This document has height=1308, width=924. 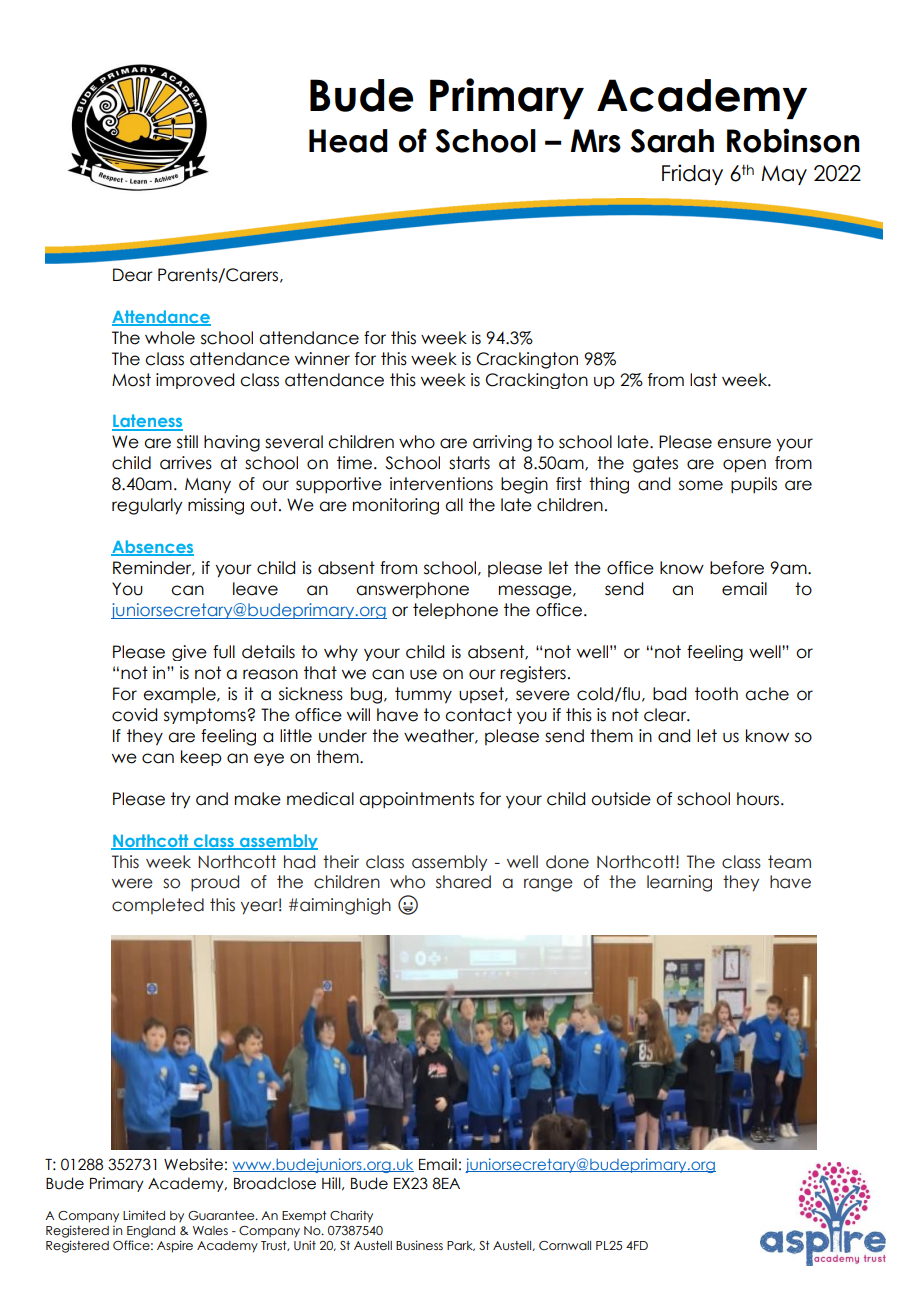 I want to click on Head, so click(x=348, y=141).
